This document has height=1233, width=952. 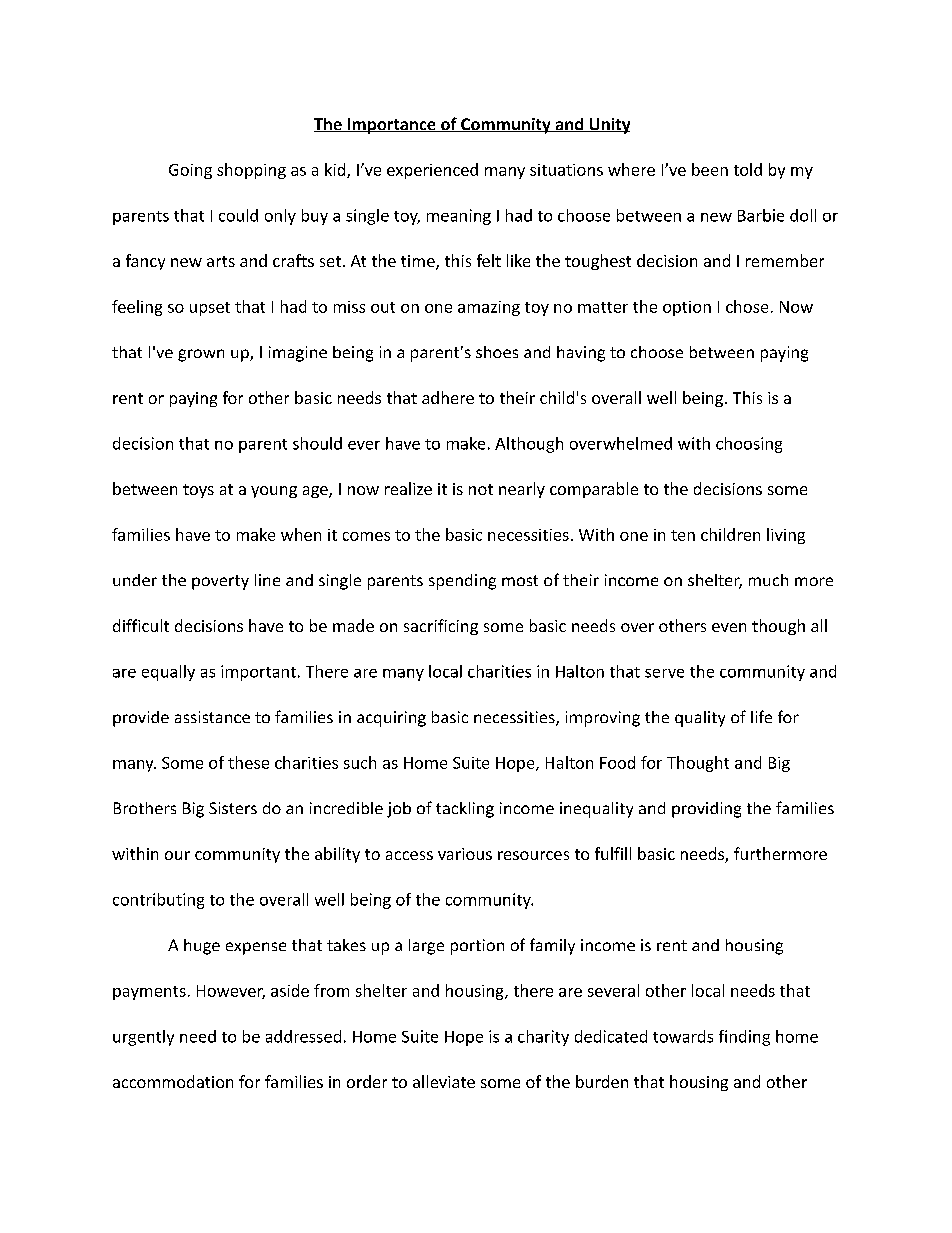 I want to click on been, so click(x=710, y=169).
